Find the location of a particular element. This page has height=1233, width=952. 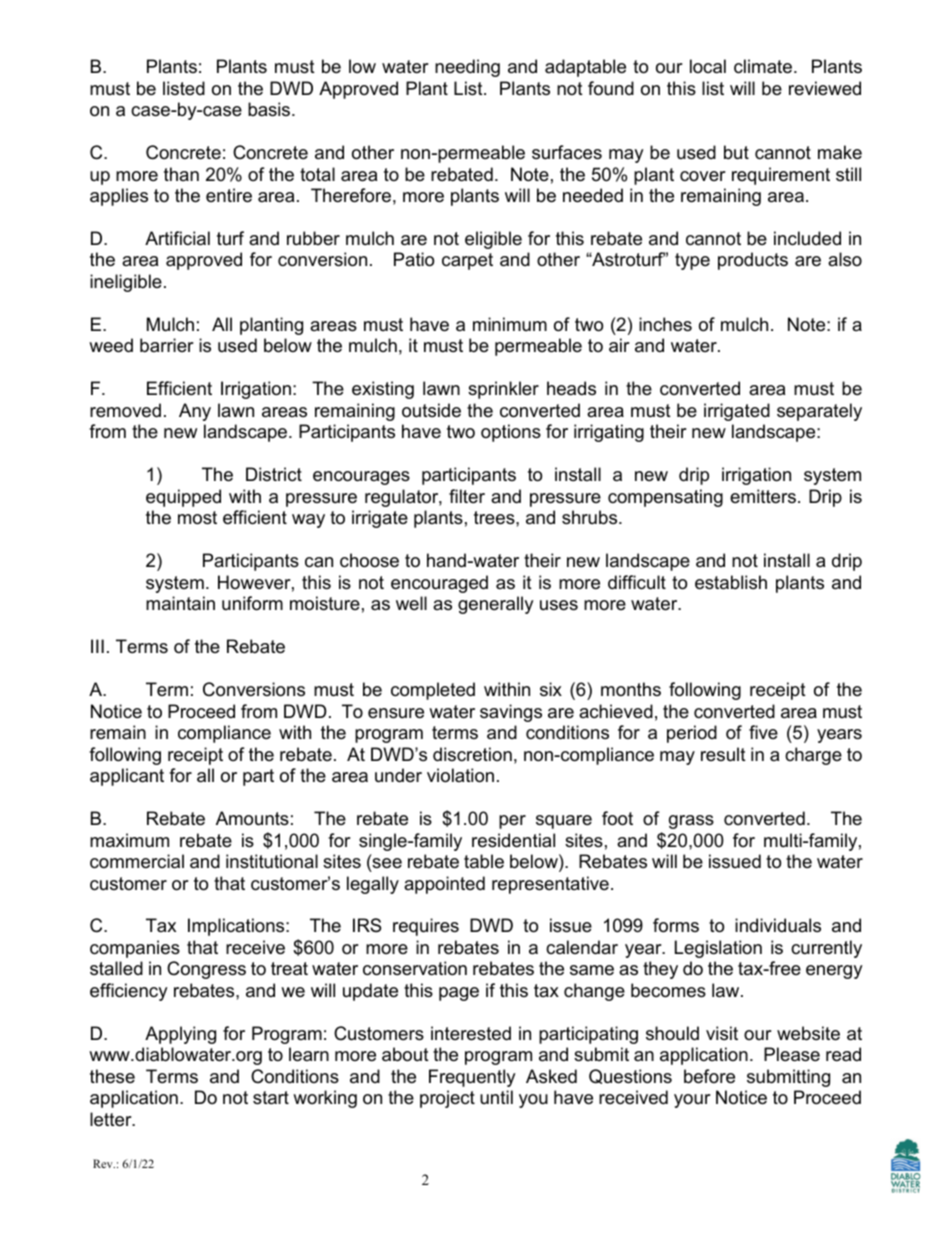

Any is located at coordinates (195, 412).
